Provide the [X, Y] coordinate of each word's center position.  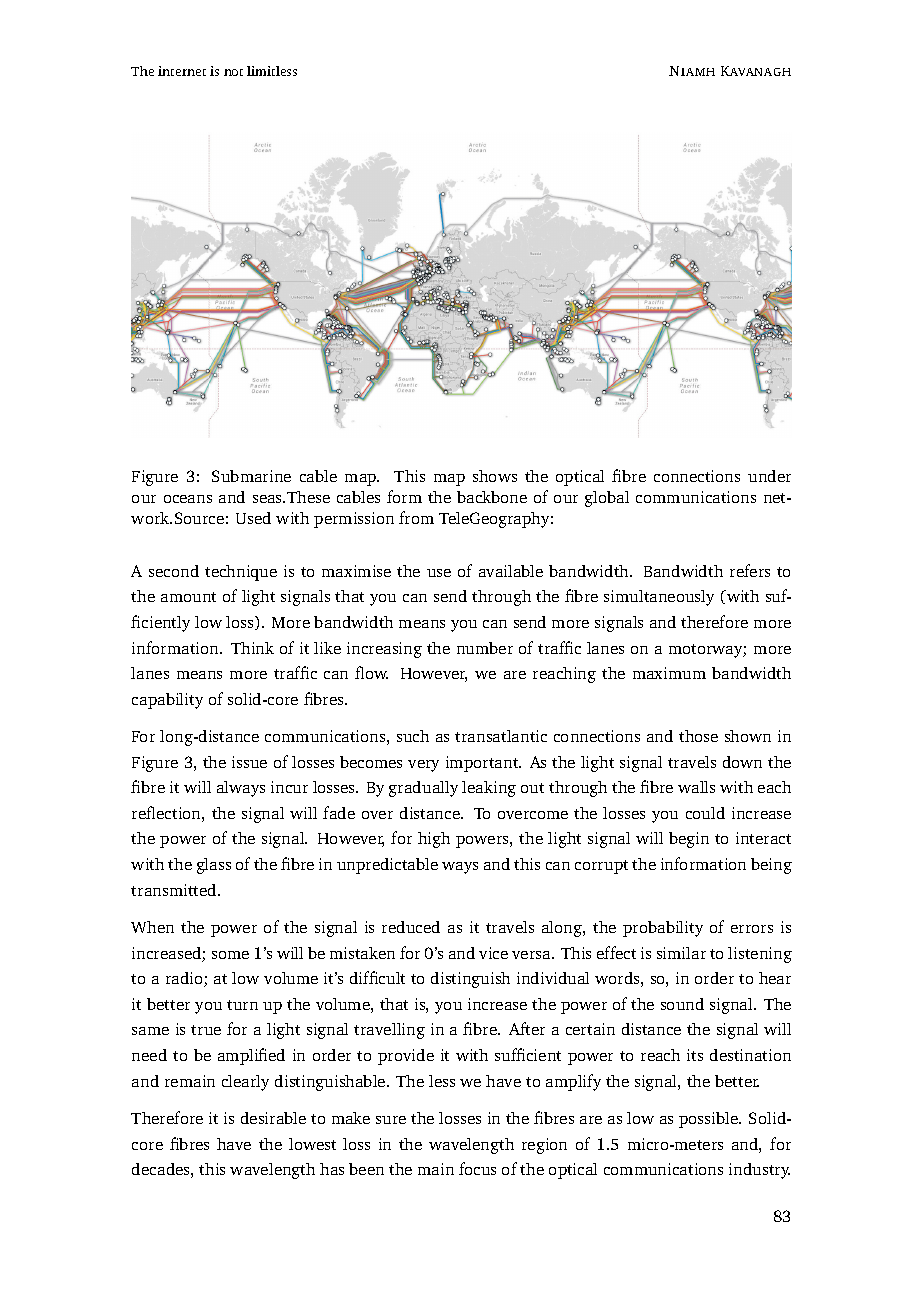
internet [182, 71]
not [233, 72]
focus [477, 1168]
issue [249, 762]
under [769, 476]
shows [495, 476]
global [607, 499]
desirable [273, 1118]
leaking [489, 789]
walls [696, 787]
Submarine [251, 476]
